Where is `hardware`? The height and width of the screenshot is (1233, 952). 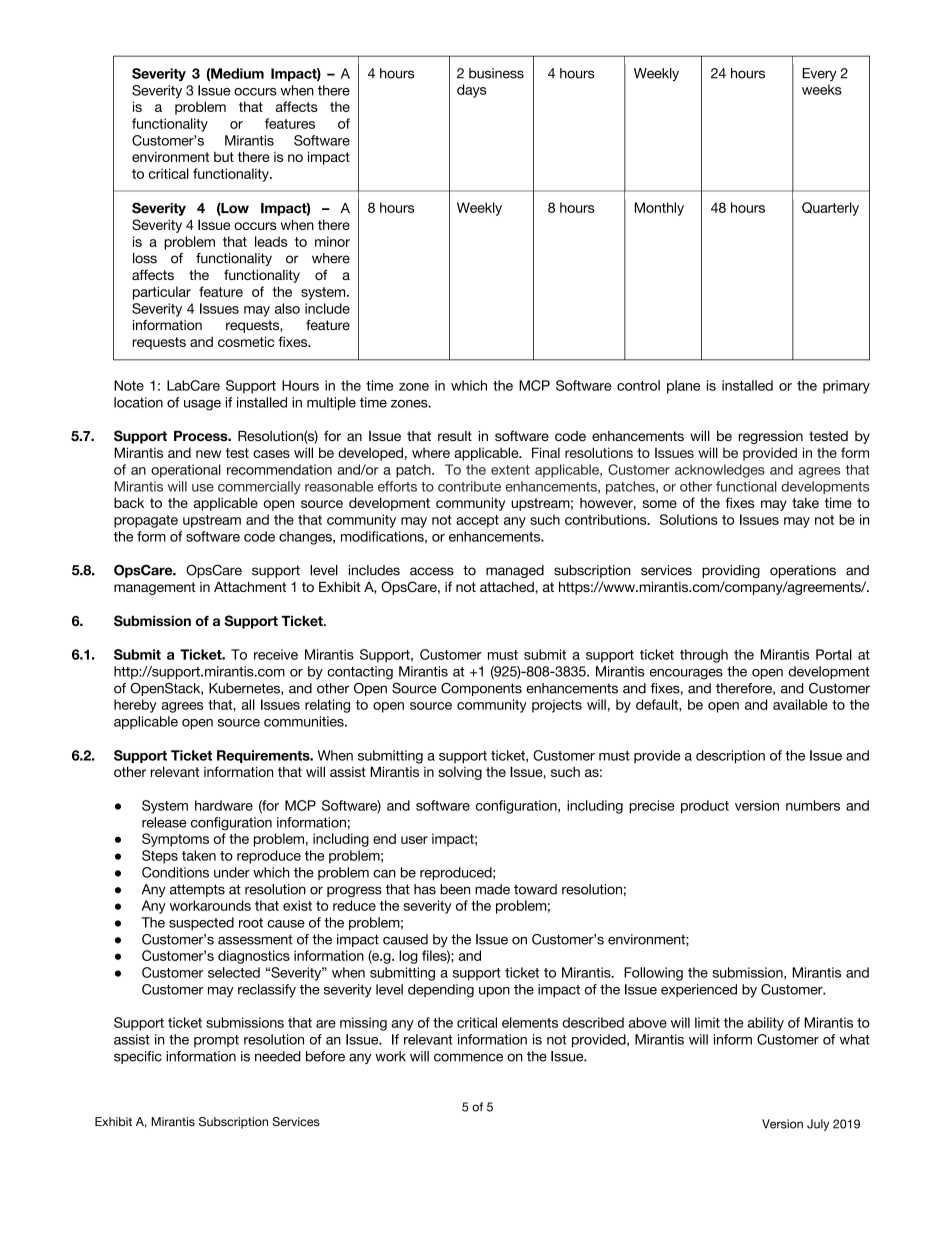 hardware is located at coordinates (224, 805).
